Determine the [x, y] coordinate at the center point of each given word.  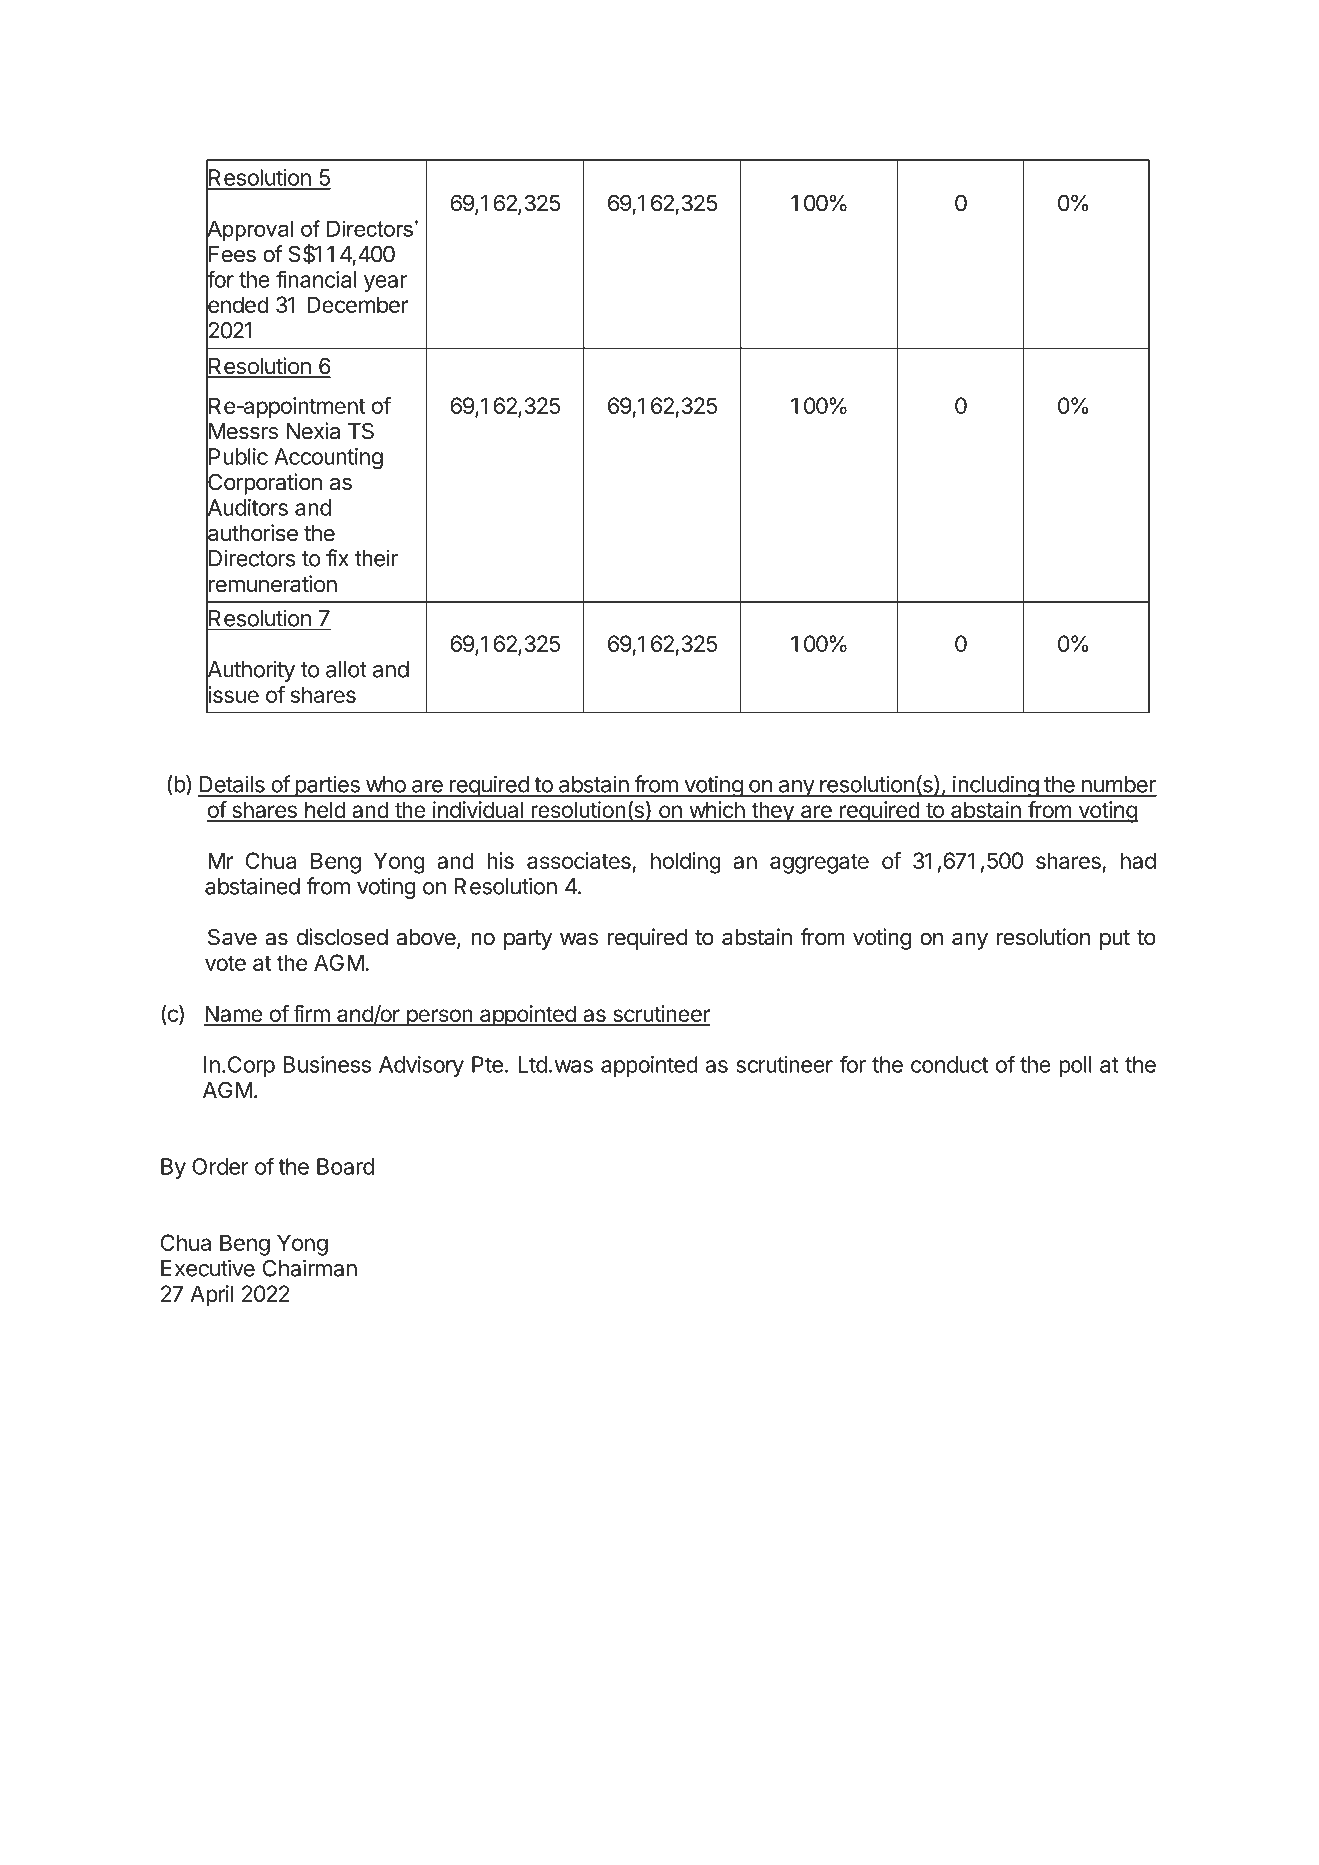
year [385, 283]
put [1115, 940]
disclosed [342, 937]
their [376, 558]
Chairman [310, 1268]
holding [686, 863]
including [995, 786]
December [357, 304]
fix [337, 558]
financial [316, 279]
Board [345, 1166]
